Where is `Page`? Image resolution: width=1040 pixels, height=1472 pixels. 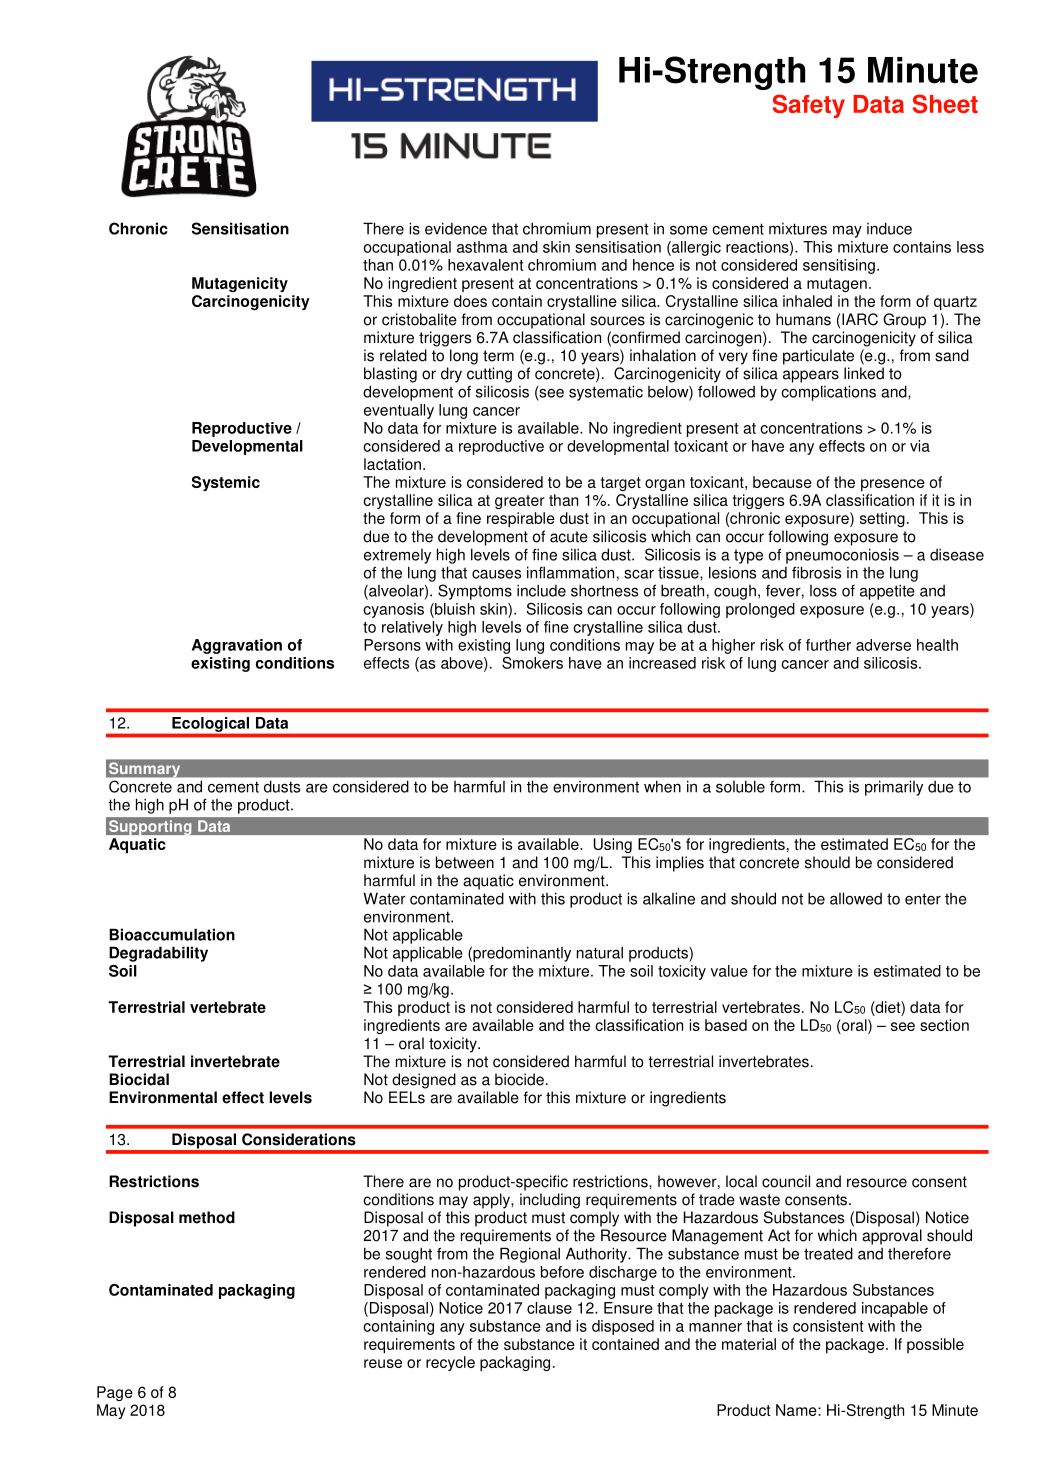
Page is located at coordinates (115, 1393).
